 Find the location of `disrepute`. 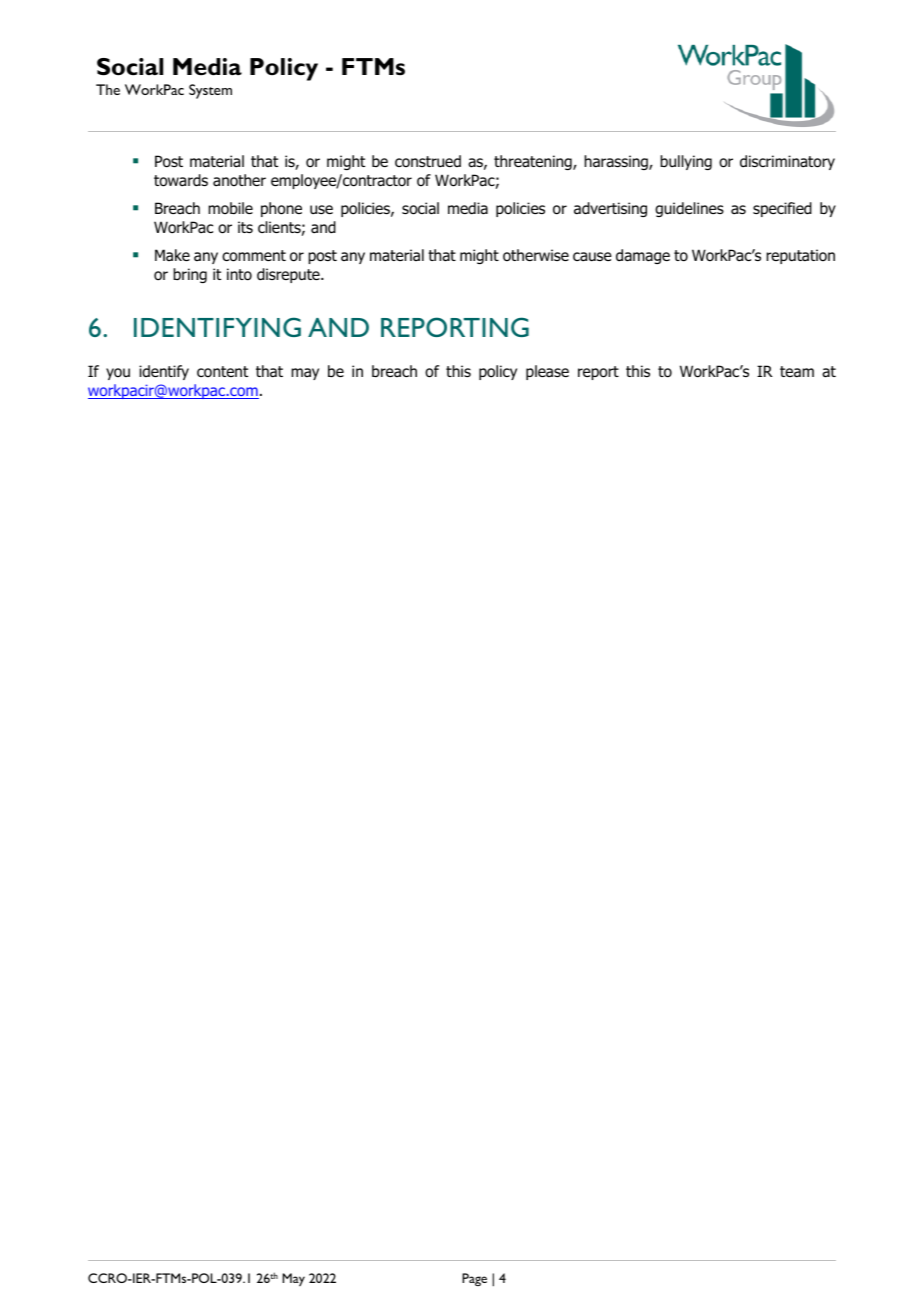

disrepute is located at coordinates (289, 275).
